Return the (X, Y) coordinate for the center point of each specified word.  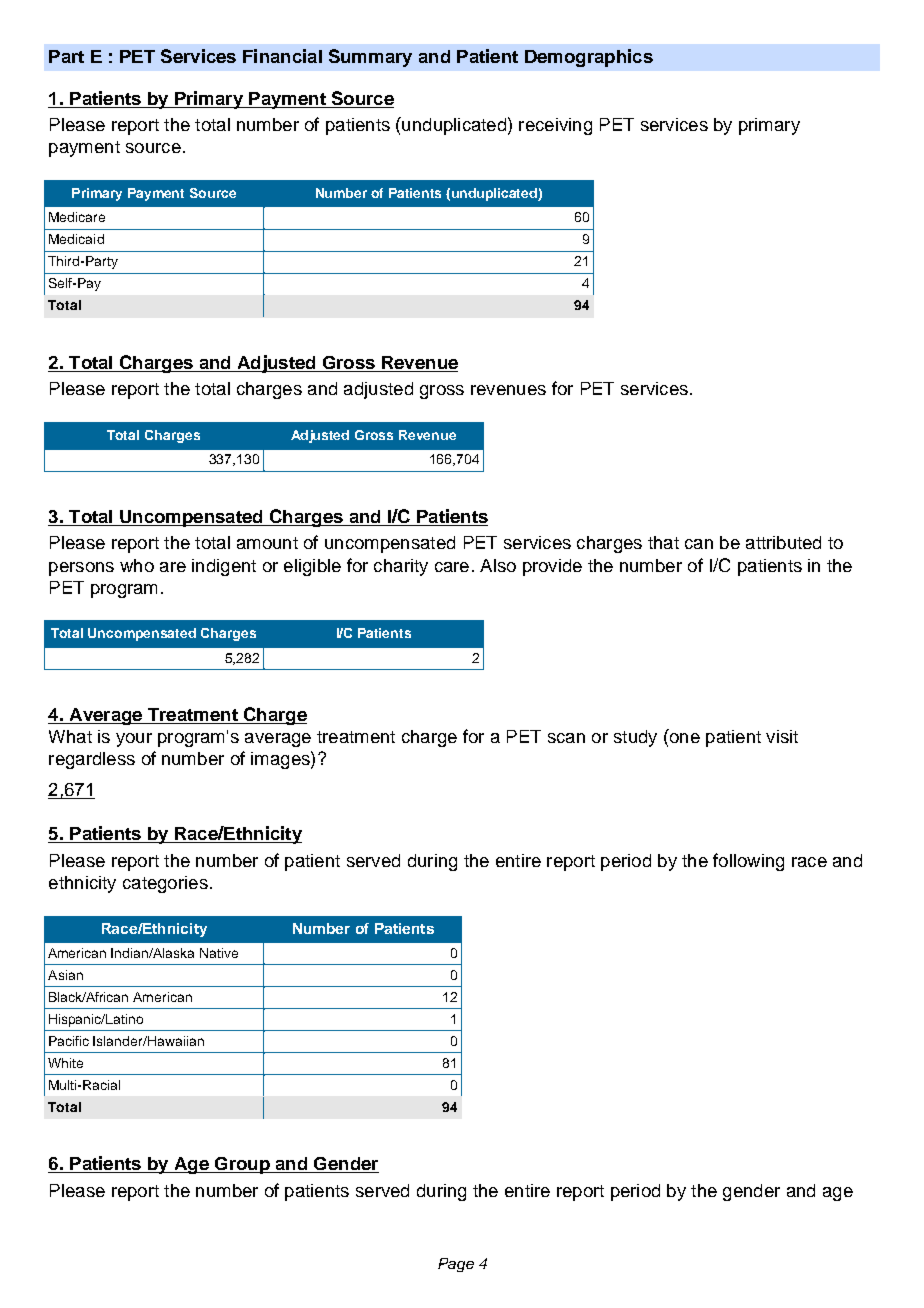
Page (456, 1265)
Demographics (589, 58)
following (748, 862)
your (134, 740)
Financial (282, 56)
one (683, 739)
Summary (370, 58)
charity (401, 567)
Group (242, 1165)
